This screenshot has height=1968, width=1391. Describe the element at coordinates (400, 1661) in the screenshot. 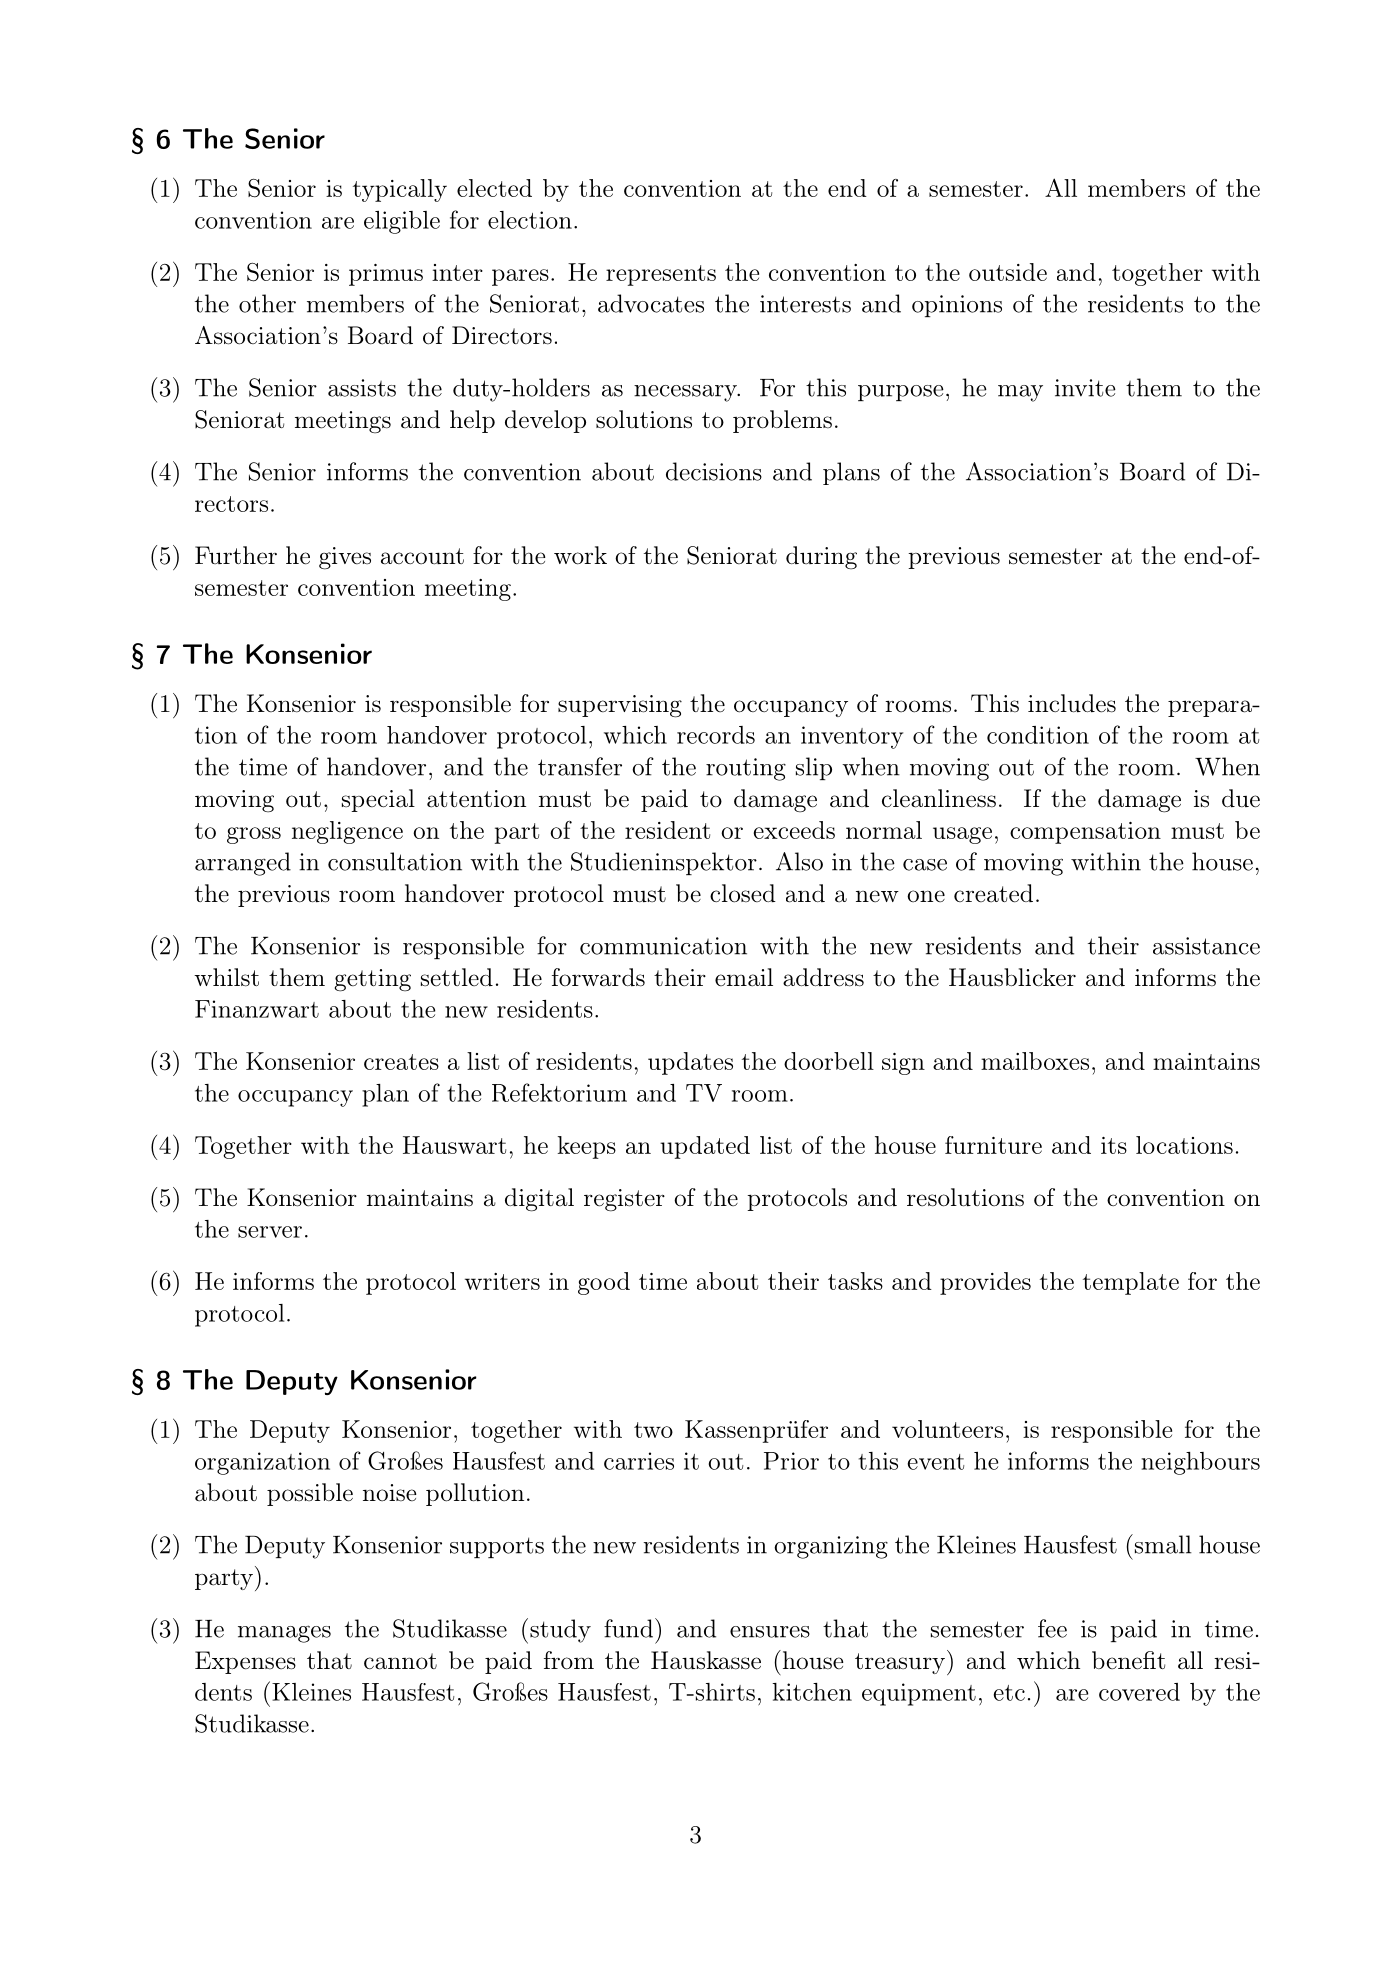

I see `cannot` at that location.
